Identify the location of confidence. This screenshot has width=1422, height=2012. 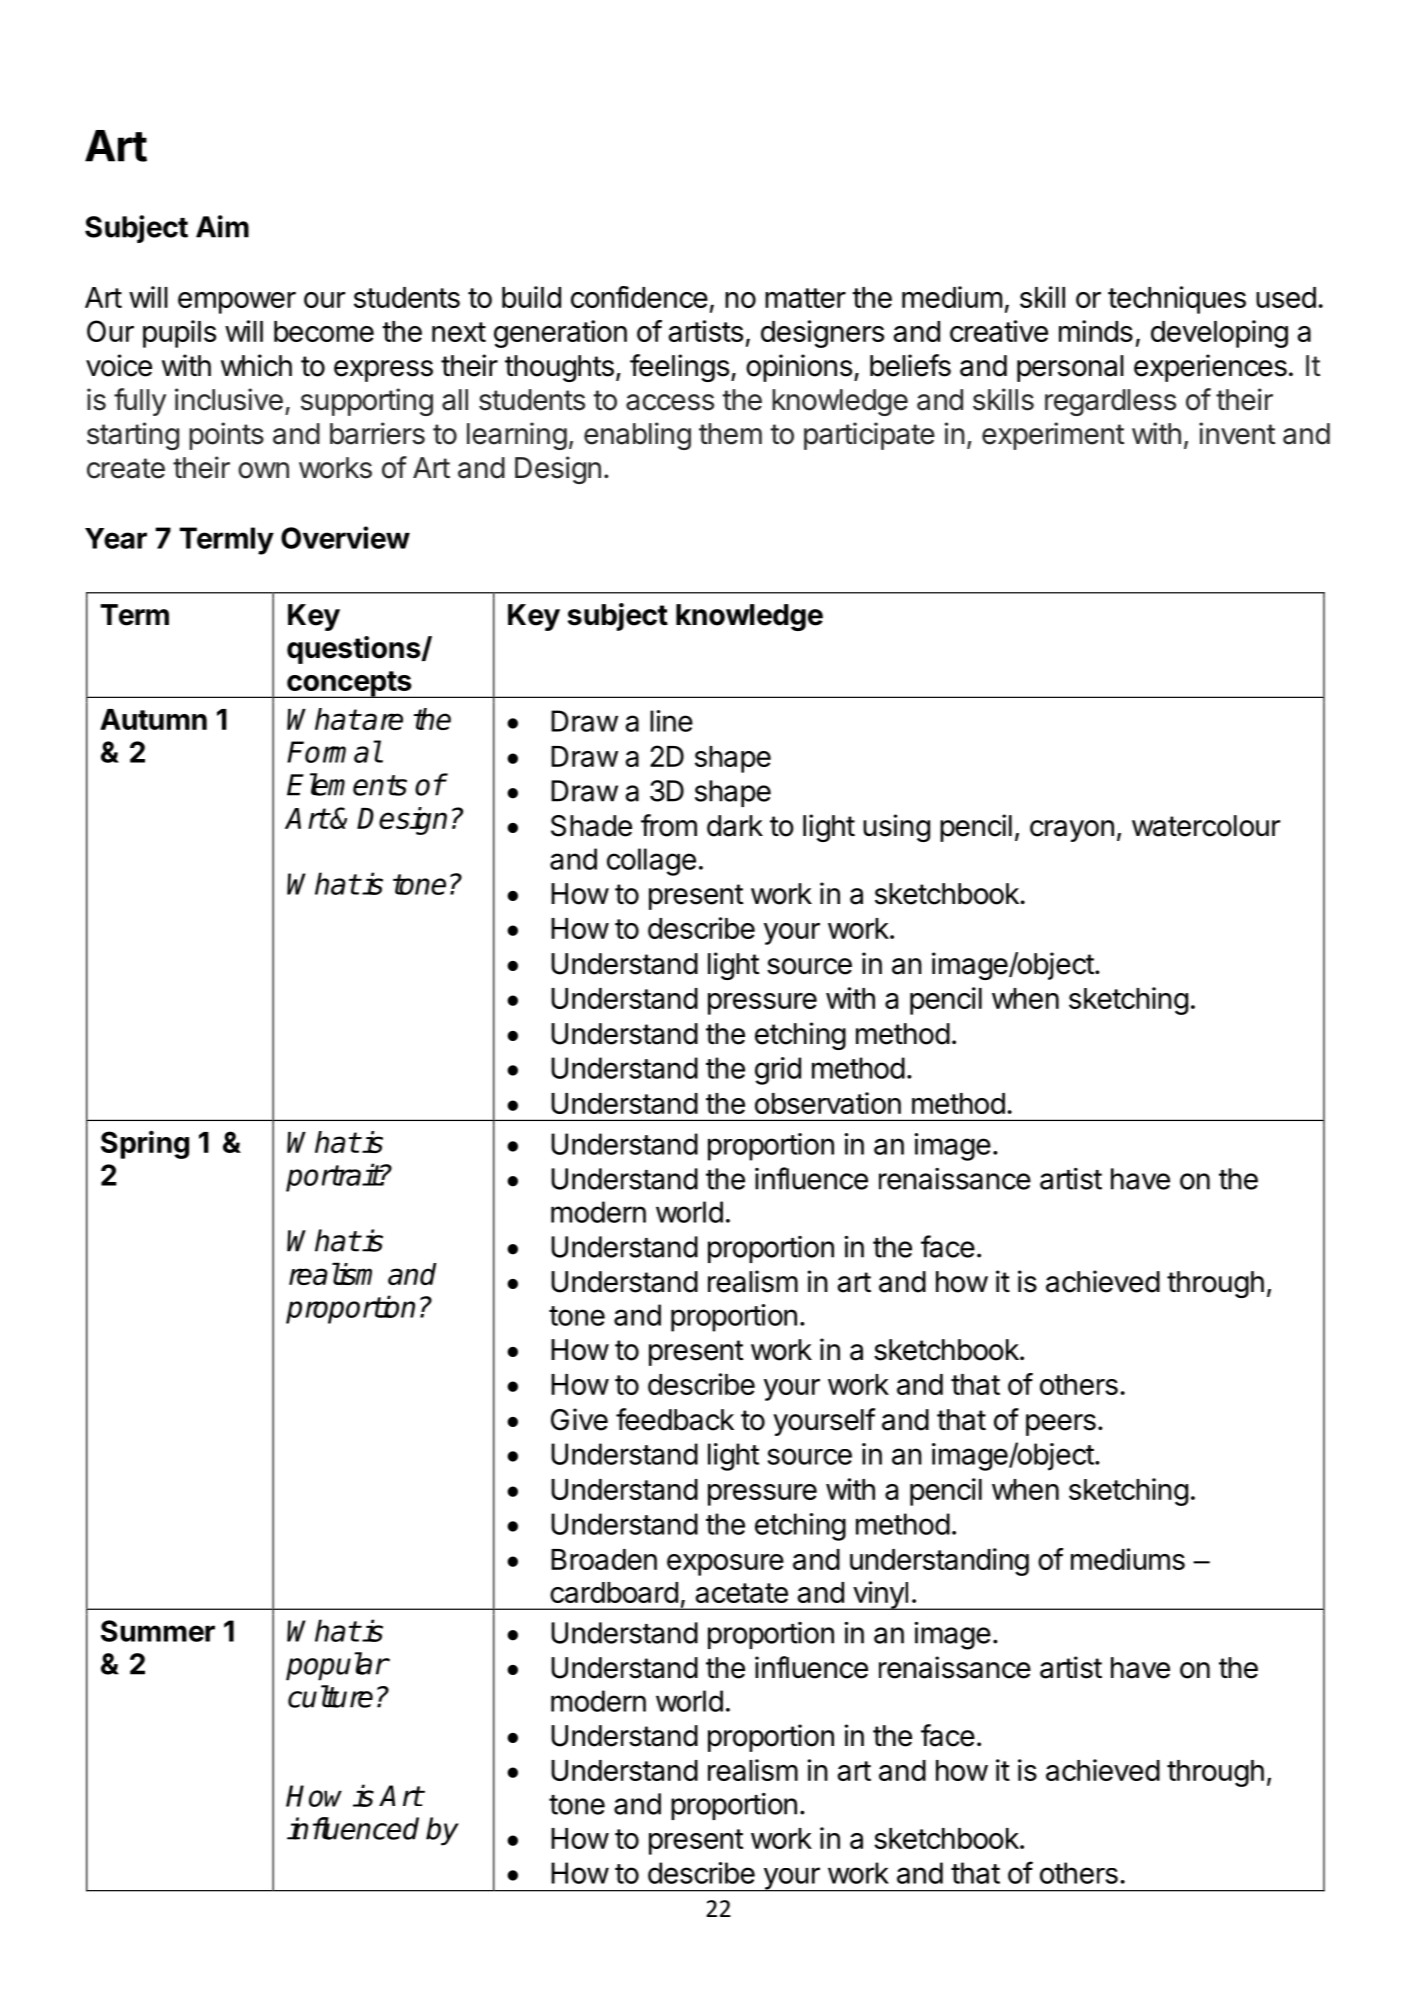
(639, 297).
